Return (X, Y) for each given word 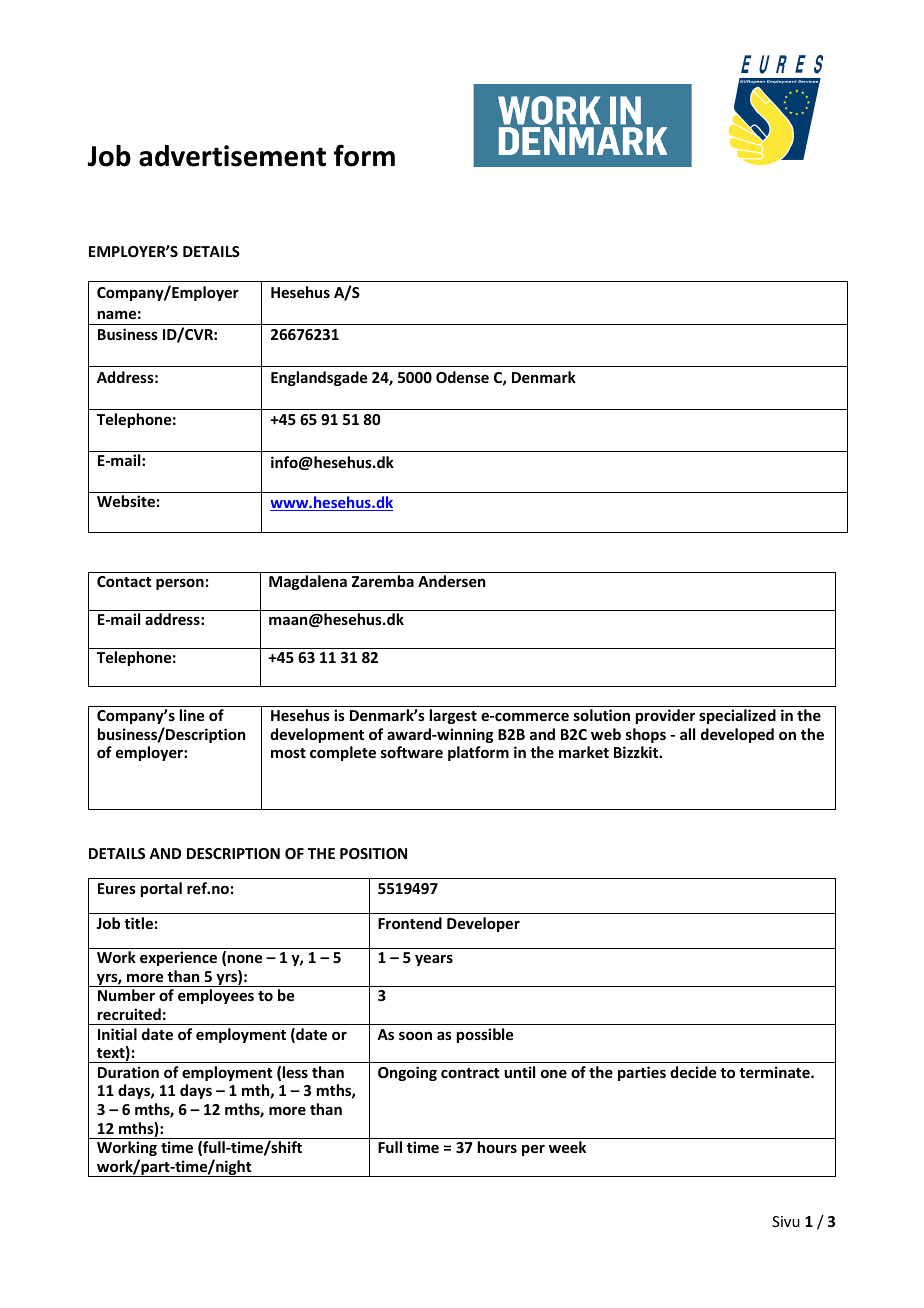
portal (161, 889)
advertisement (232, 156)
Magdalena (308, 582)
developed (737, 735)
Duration (128, 1072)
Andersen (451, 581)
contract (470, 1073)
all (687, 734)
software (412, 752)
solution (602, 715)
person (180, 584)
